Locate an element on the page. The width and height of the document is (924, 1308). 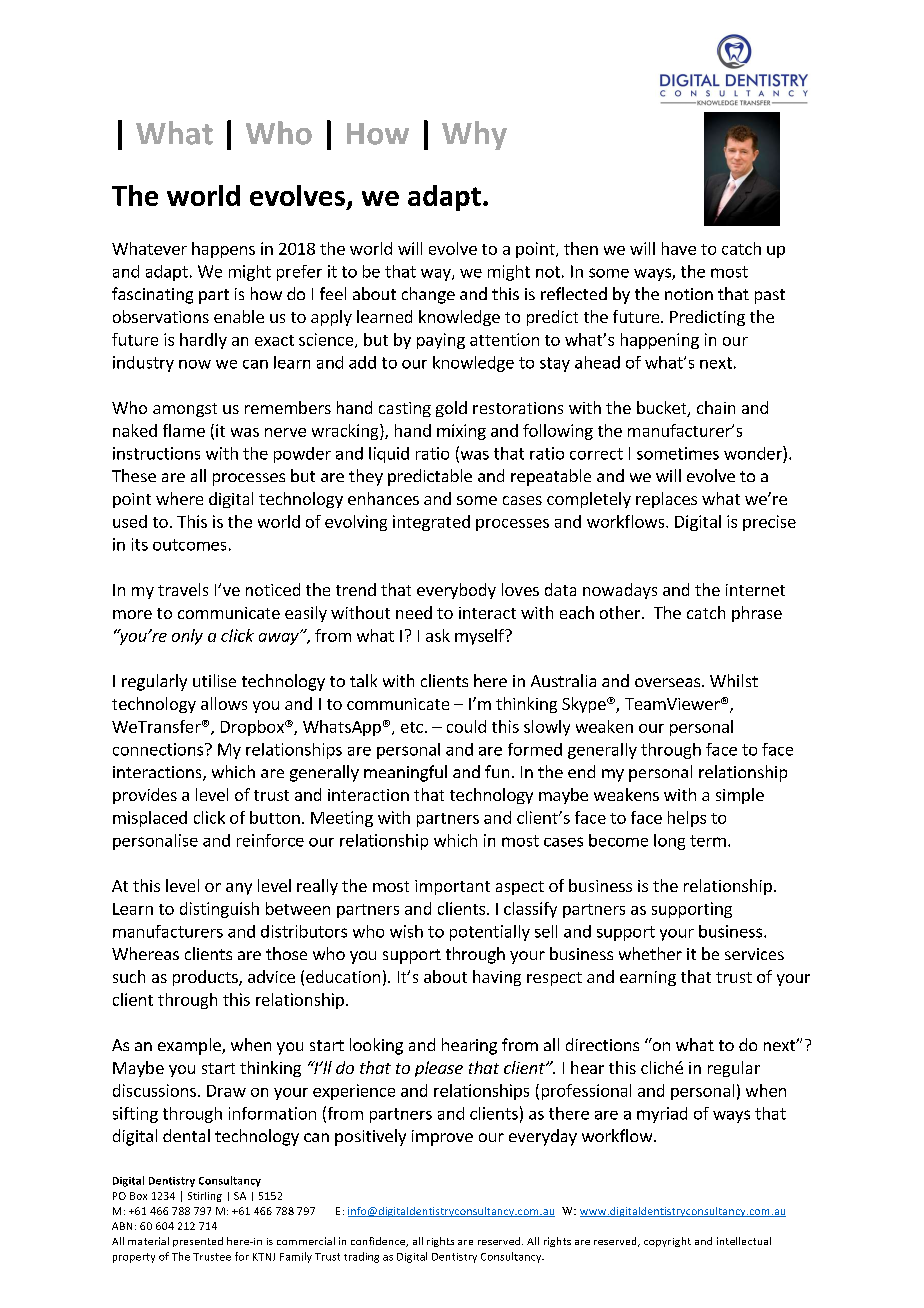
utilise is located at coordinates (214, 680).
